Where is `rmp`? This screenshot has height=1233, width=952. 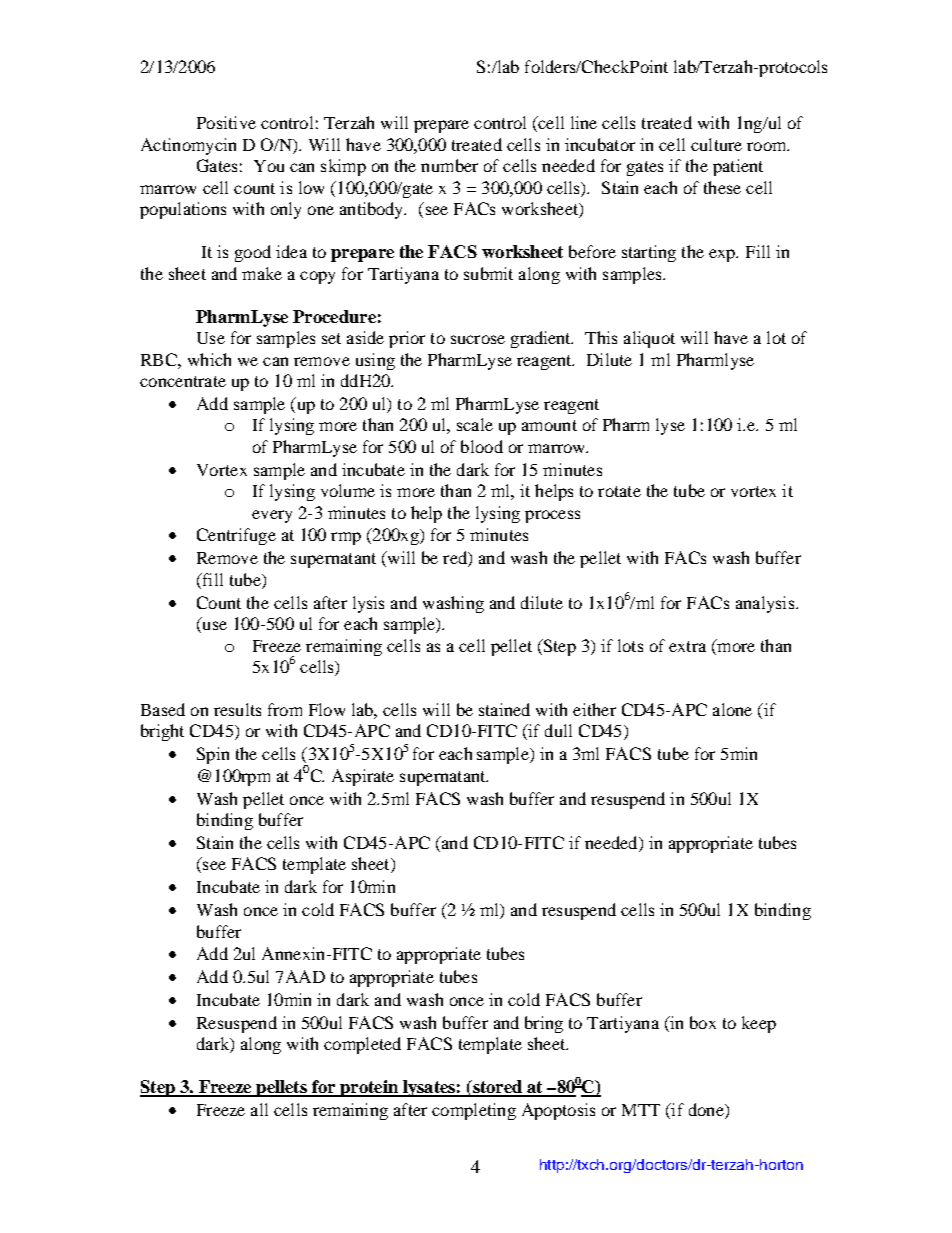
rmp is located at coordinates (346, 538).
